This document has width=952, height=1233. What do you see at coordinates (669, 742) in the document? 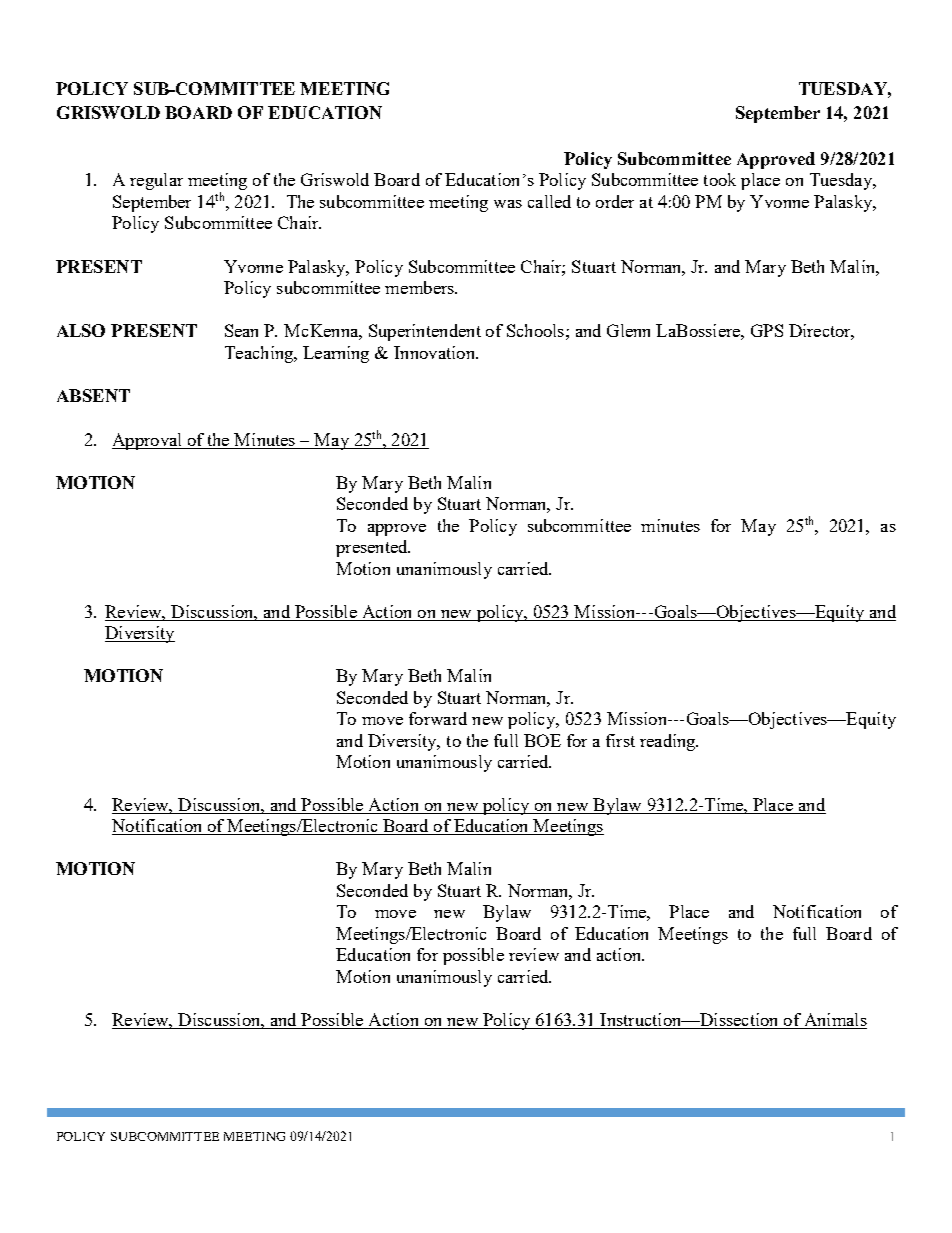
I see `reading` at bounding box center [669, 742].
